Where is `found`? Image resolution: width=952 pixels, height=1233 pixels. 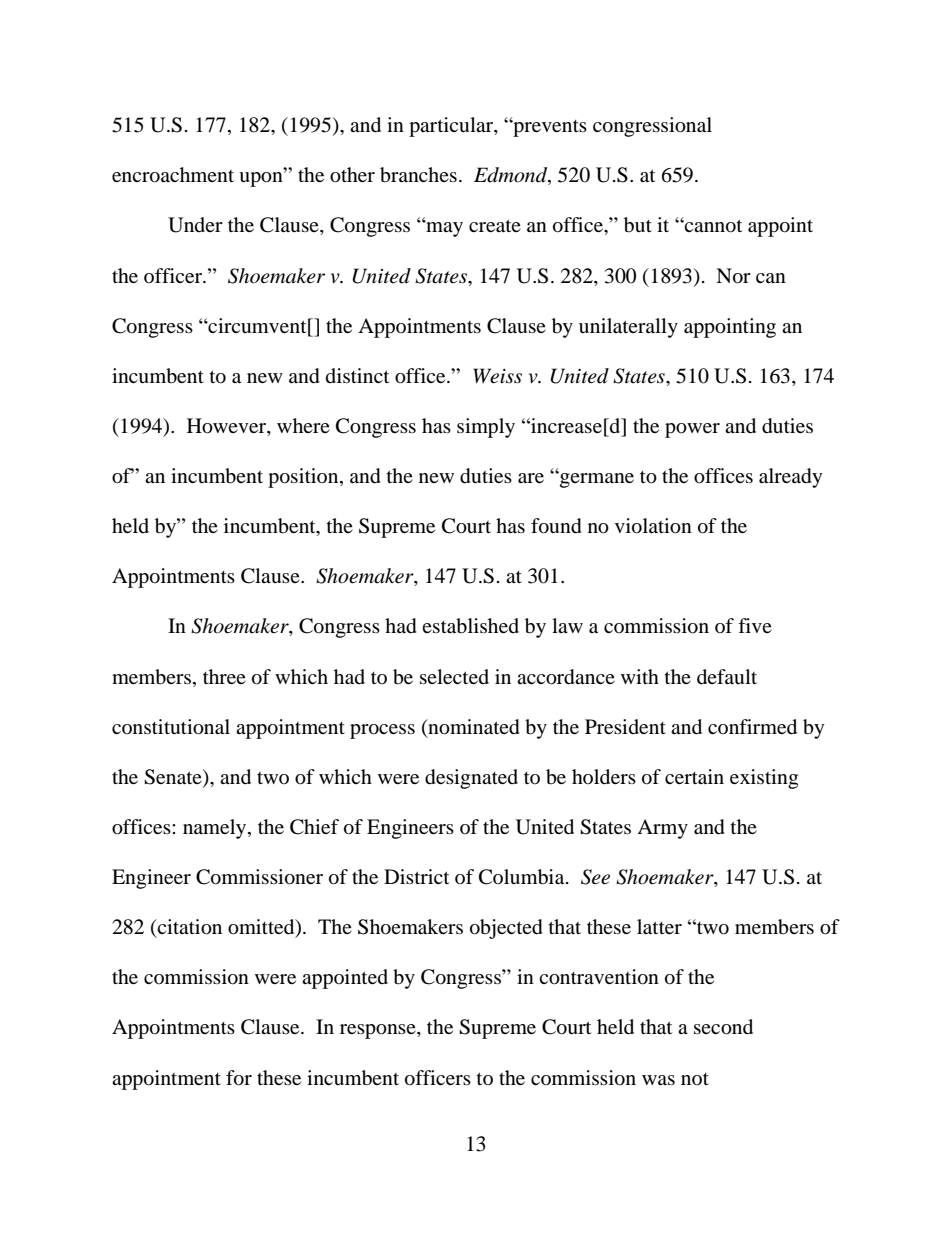 found is located at coordinates (556, 526).
